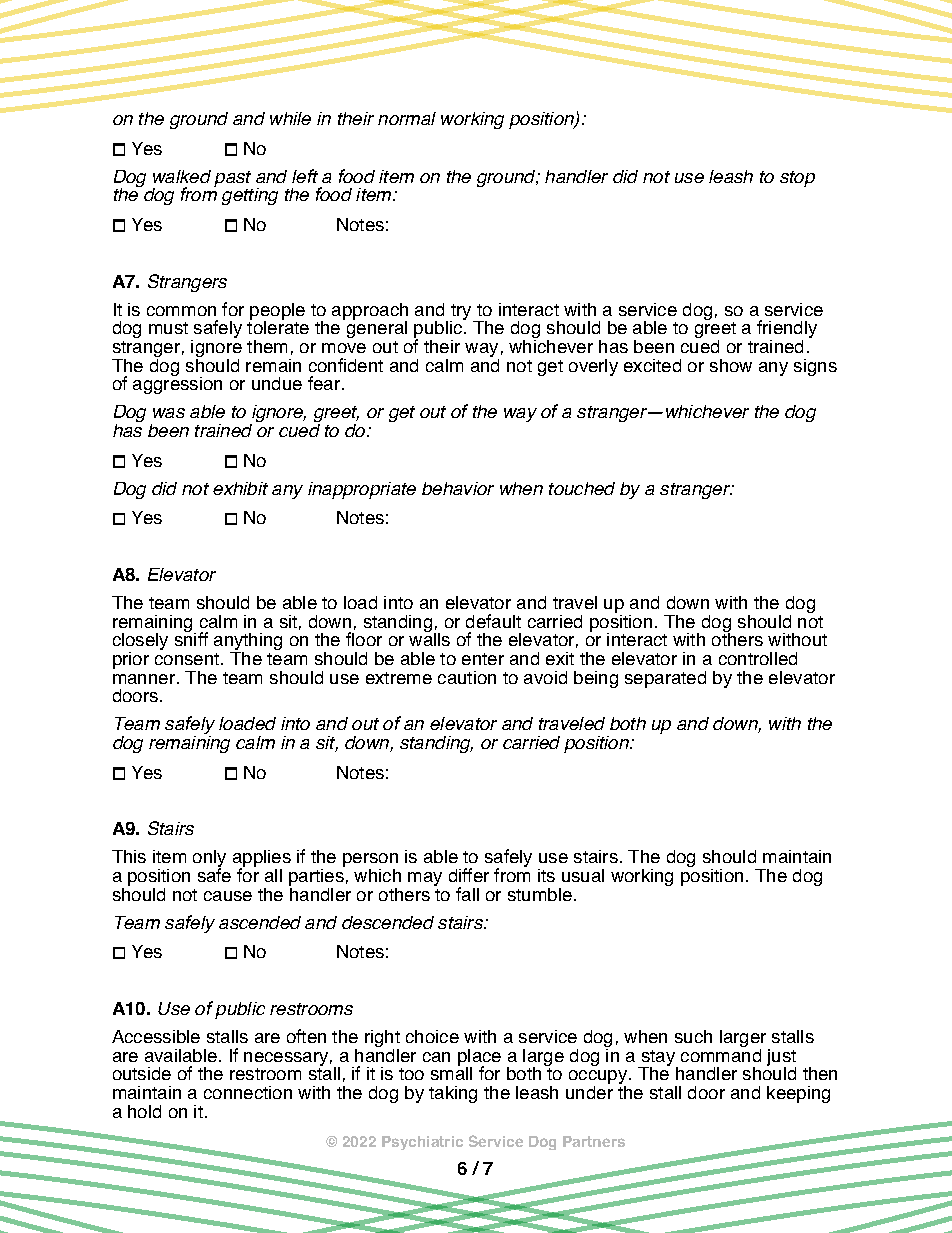  Describe the element at coordinates (469, 875) in the screenshot. I see `differ` at that location.
